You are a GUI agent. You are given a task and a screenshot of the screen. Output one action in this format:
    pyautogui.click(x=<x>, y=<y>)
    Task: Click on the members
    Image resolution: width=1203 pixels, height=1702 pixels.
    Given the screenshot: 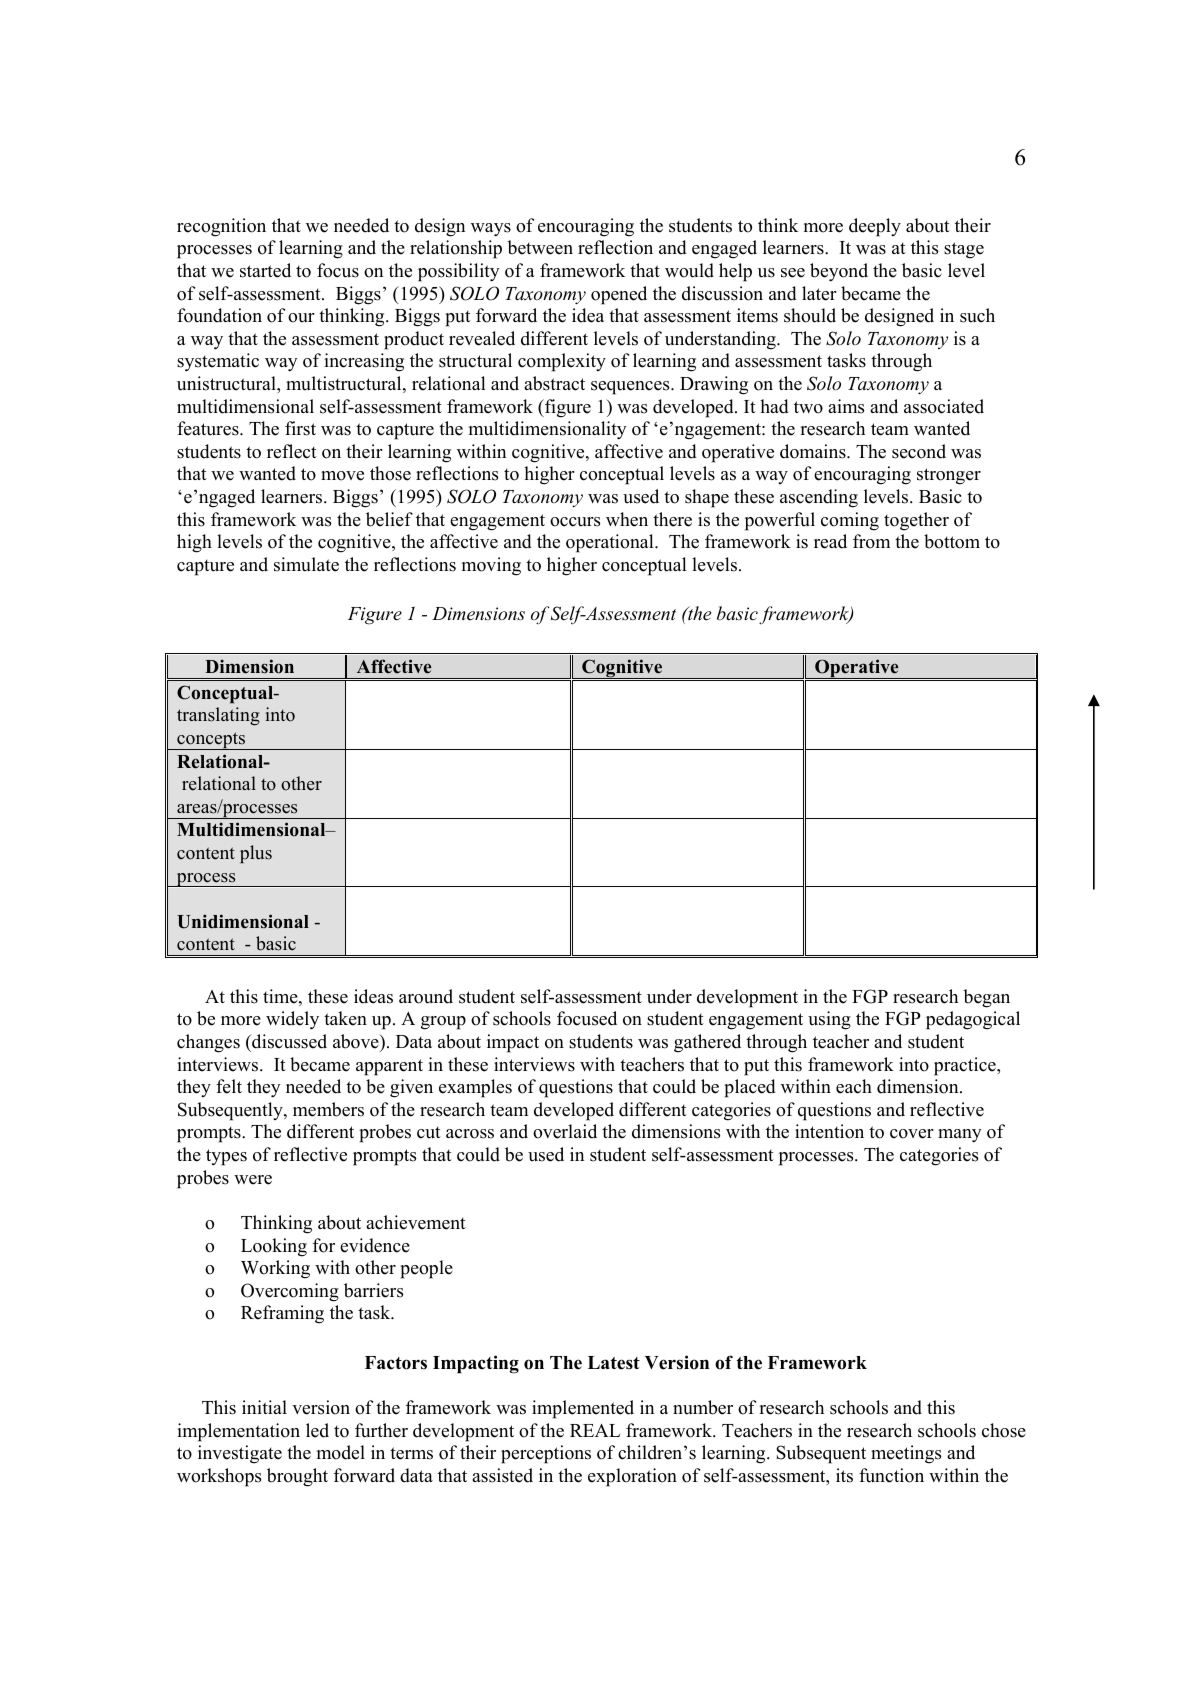 What is the action you would take?
    pyautogui.click(x=328, y=1109)
